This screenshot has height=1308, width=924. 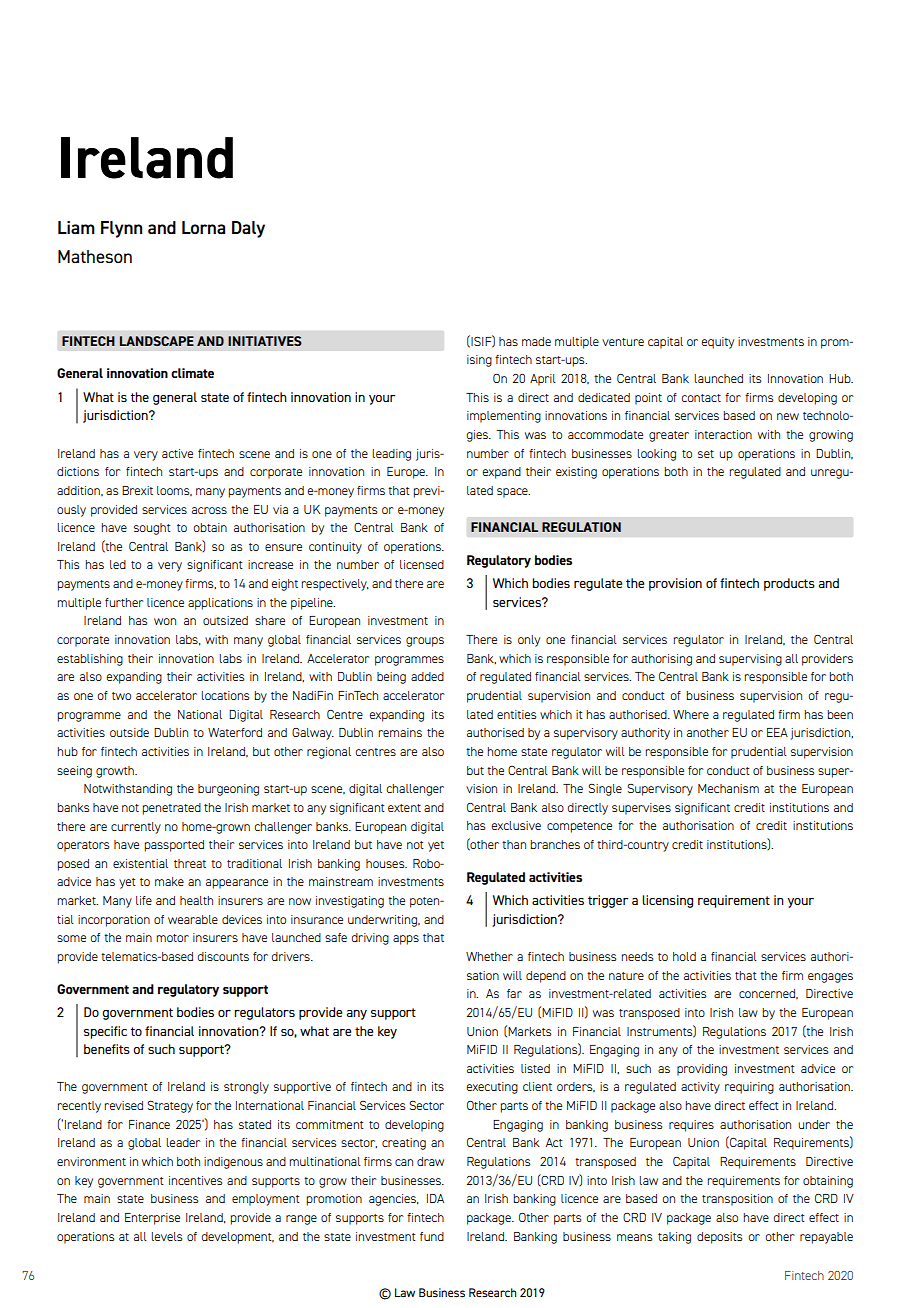 I want to click on outside, so click(x=129, y=732).
